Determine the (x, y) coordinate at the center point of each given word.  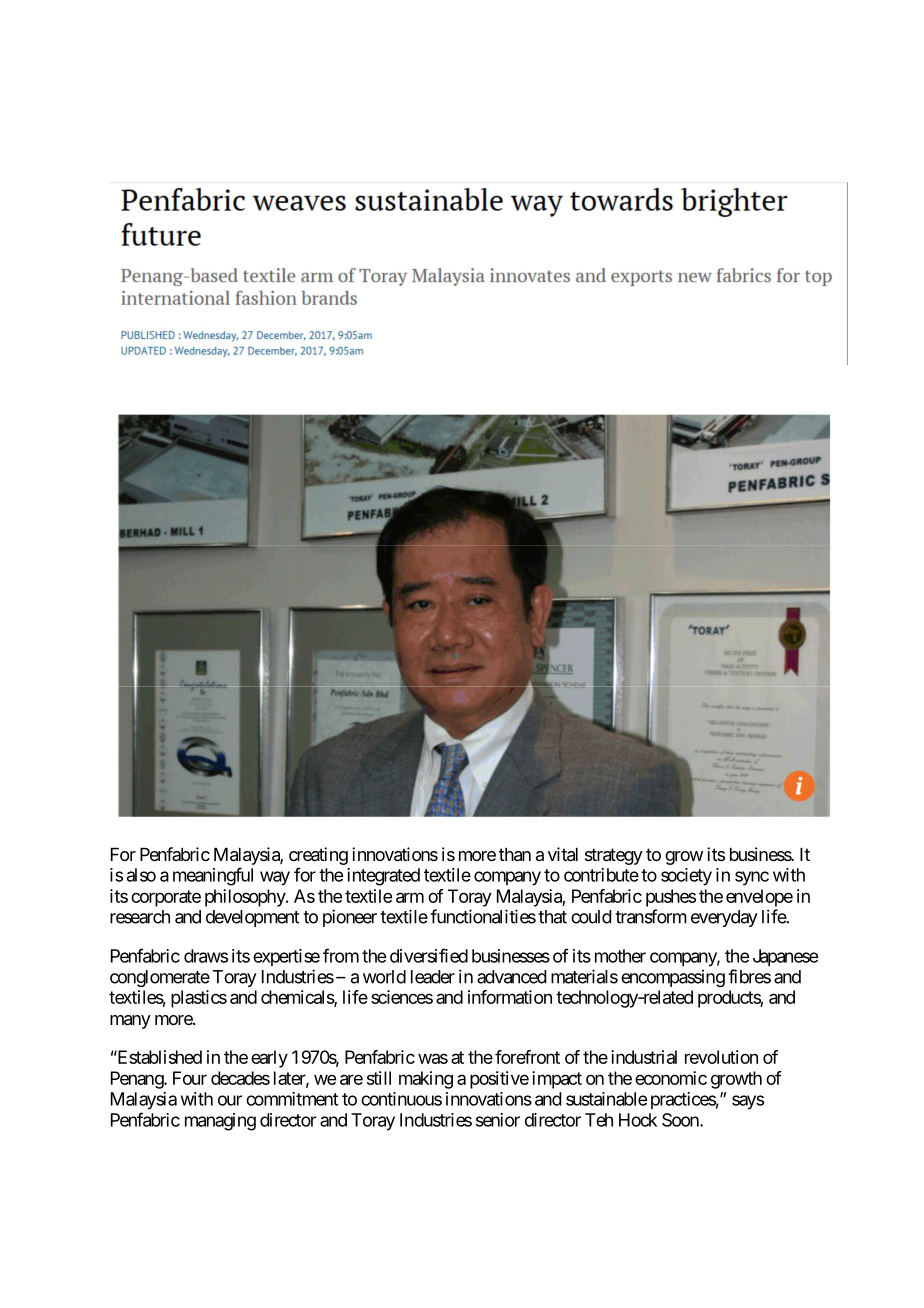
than (515, 854)
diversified (429, 955)
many (130, 1022)
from (341, 955)
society (686, 877)
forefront (527, 1057)
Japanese (785, 958)
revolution (721, 1057)
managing (220, 1122)
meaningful (213, 876)
